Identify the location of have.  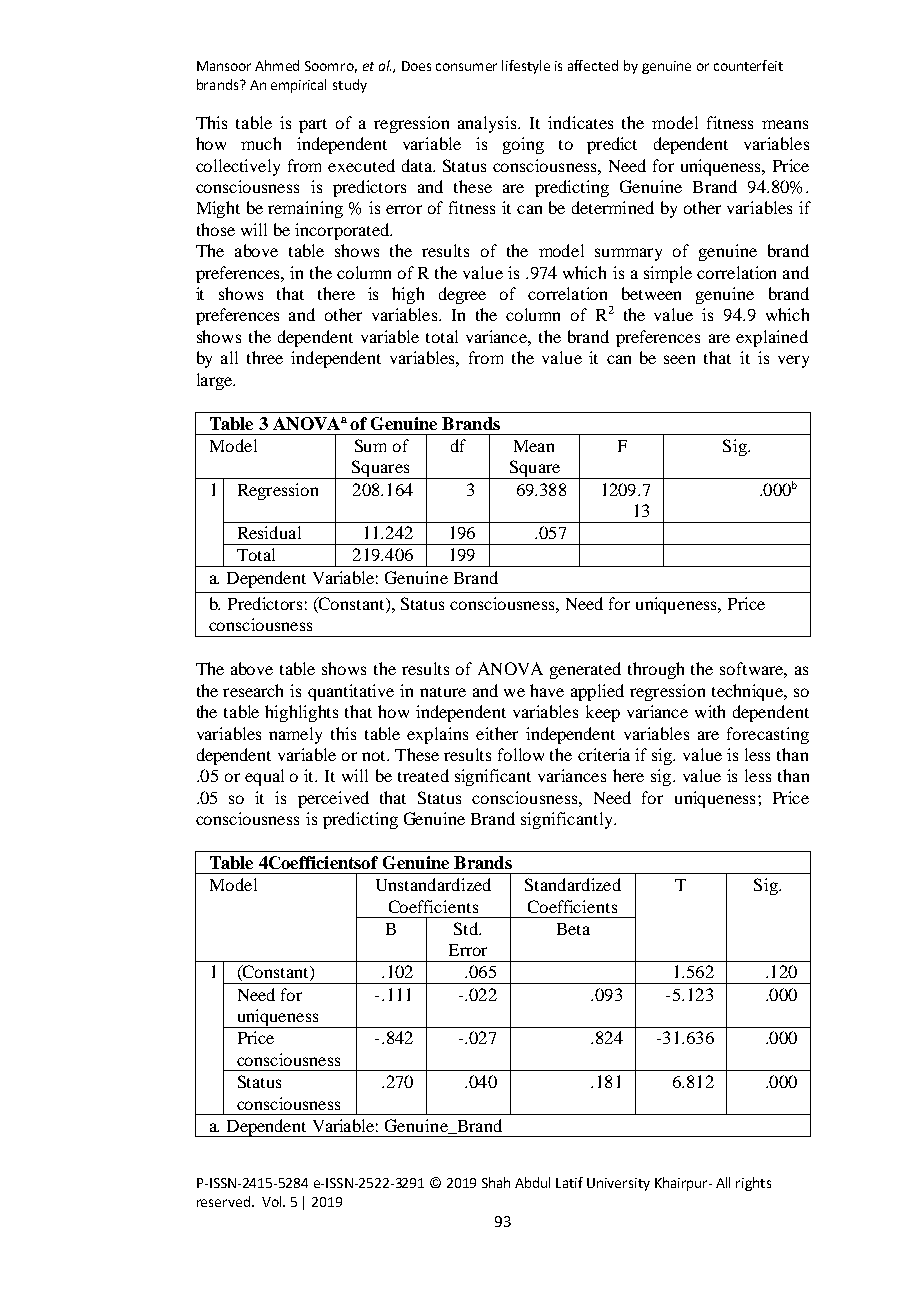
(547, 690).
